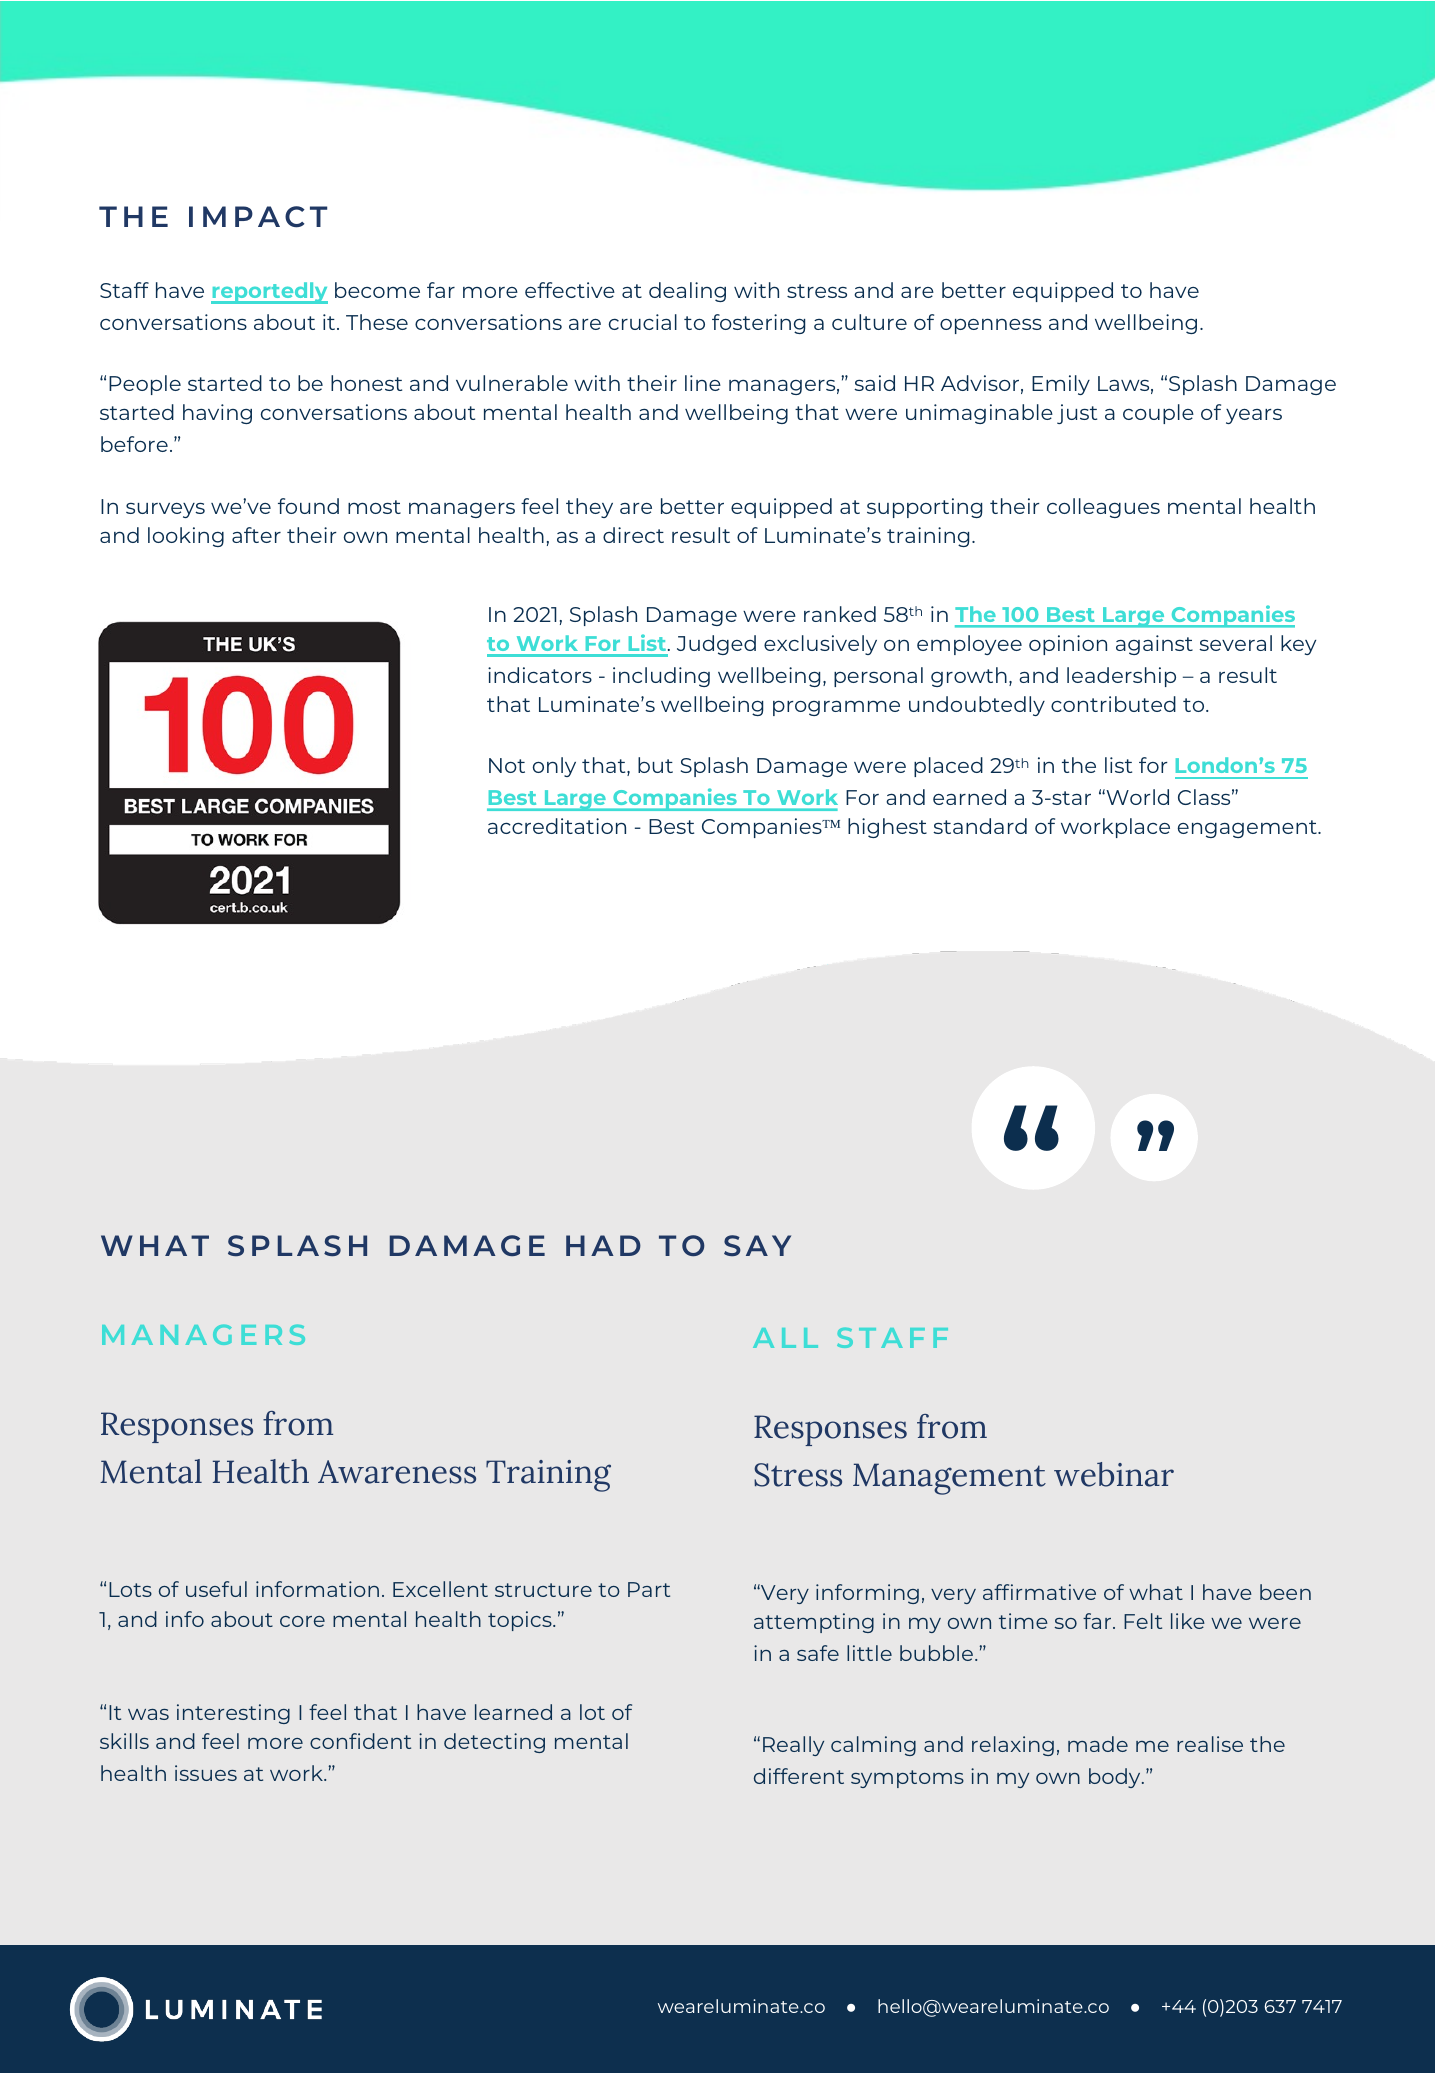 The image size is (1435, 2073). What do you see at coordinates (793, 1746) in the image?
I see `Really` at bounding box center [793, 1746].
